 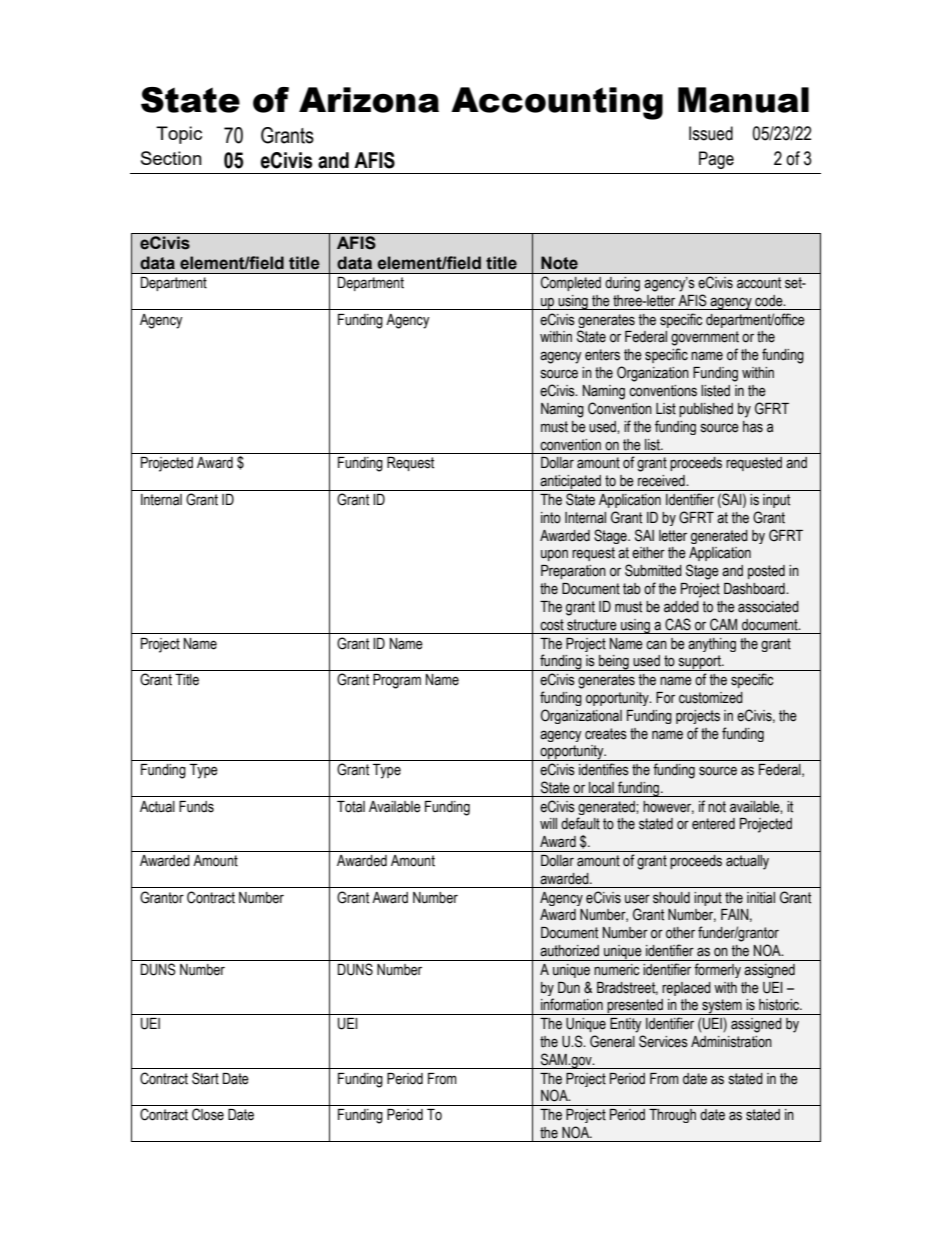 I want to click on Start, so click(x=205, y=1078).
